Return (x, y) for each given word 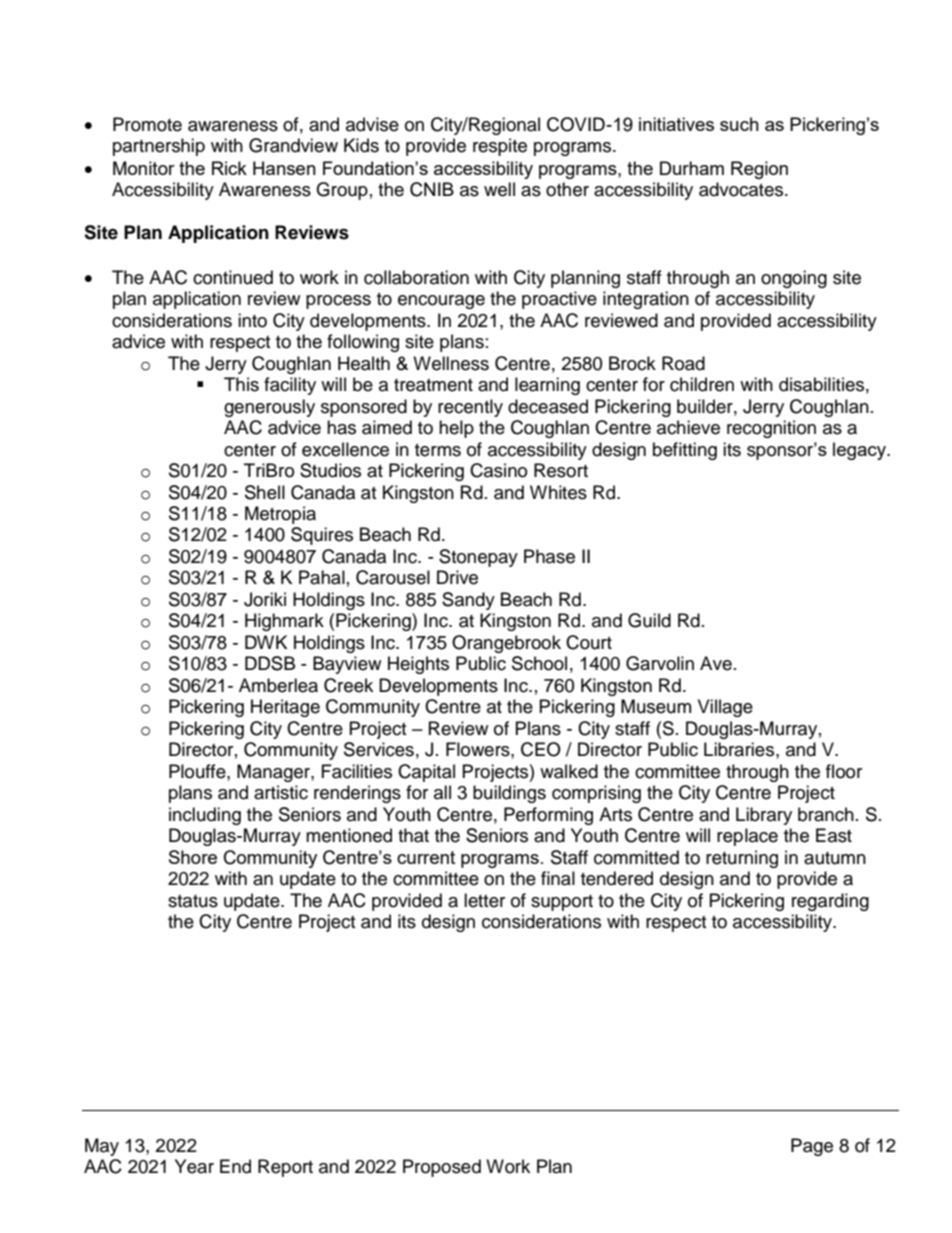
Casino (498, 470)
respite (500, 147)
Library (764, 816)
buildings (509, 794)
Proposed (442, 1168)
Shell (265, 492)
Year (194, 1166)
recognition (771, 429)
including (205, 816)
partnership (159, 147)
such (739, 124)
